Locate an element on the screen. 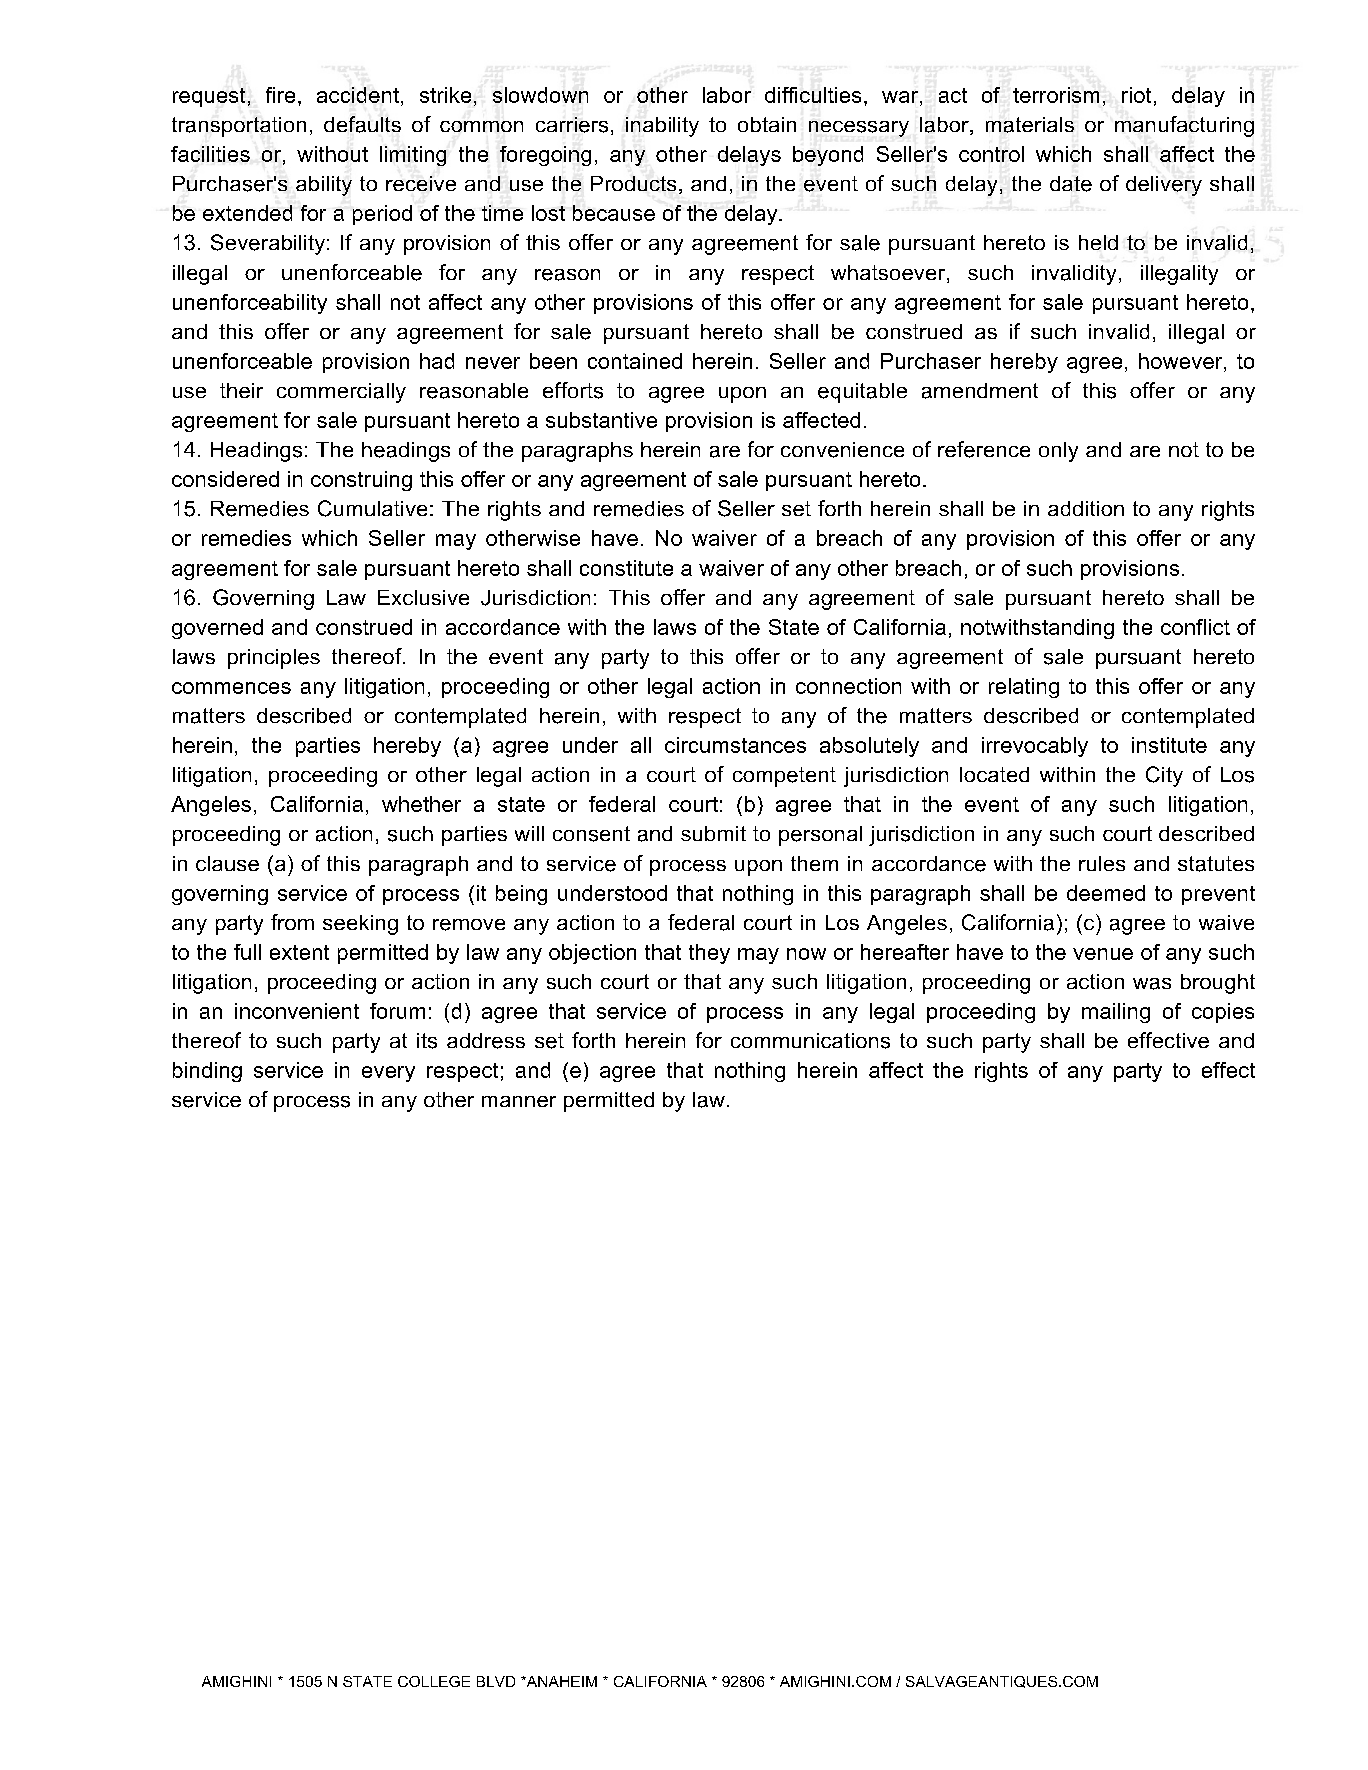 Image resolution: width=1368 pixels, height=1770 pixels. BLVD is located at coordinates (496, 1681).
